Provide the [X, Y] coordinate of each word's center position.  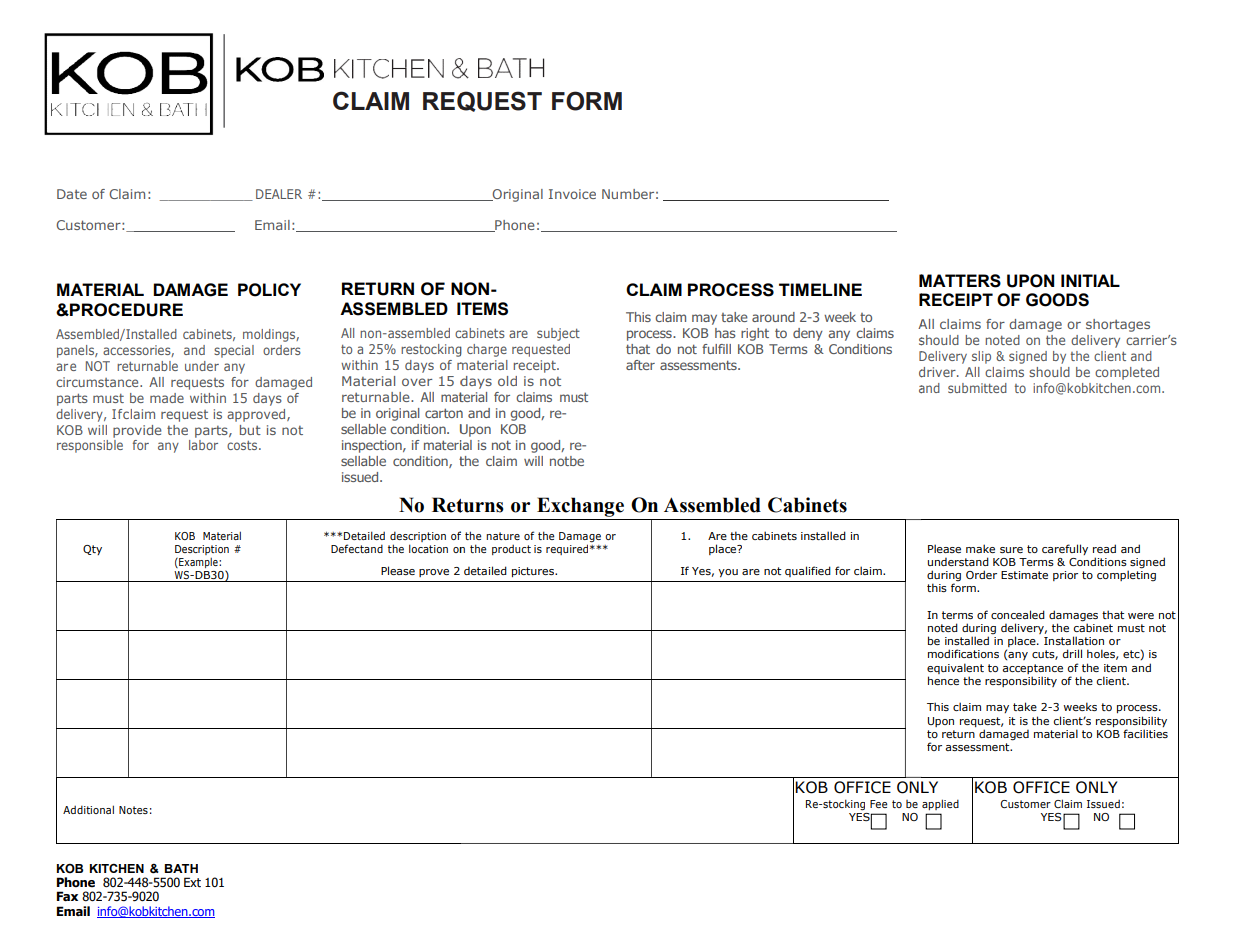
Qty [92, 550]
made [167, 398]
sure [1011, 550]
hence [943, 680]
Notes [133, 810]
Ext [192, 882]
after [640, 365]
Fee [878, 804]
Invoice [572, 194]
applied [940, 804]
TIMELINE [820, 289]
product [511, 549]
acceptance [1032, 669]
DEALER [279, 194]
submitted [977, 388]
